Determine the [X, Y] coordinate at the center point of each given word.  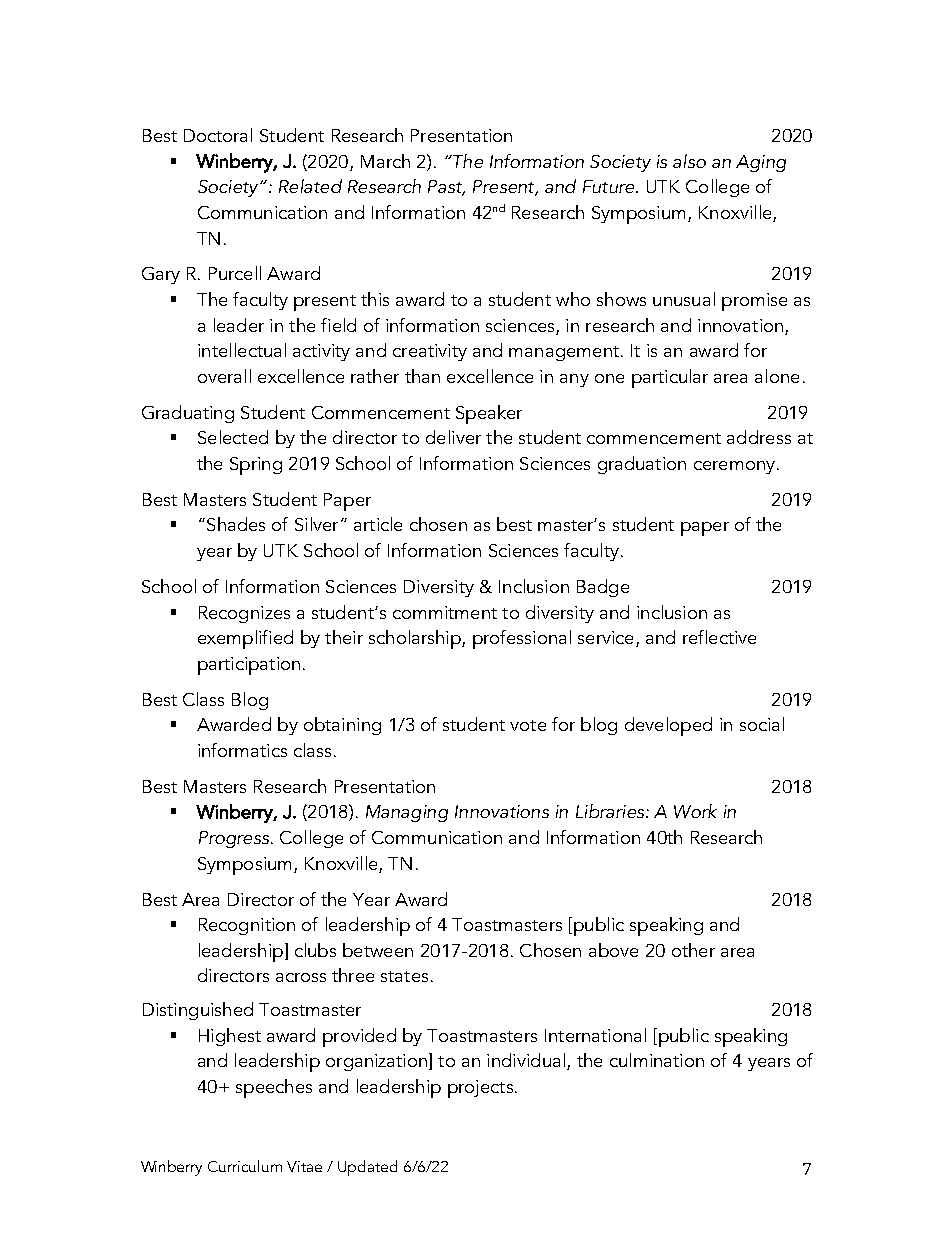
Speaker [489, 414]
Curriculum [245, 1166]
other [693, 950]
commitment [445, 612]
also [689, 161]
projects [480, 1089]
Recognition [247, 926]
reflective [719, 637]
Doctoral [218, 135]
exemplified [245, 639]
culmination [657, 1060]
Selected [233, 437]
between [378, 950]
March [385, 161]
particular [670, 378]
